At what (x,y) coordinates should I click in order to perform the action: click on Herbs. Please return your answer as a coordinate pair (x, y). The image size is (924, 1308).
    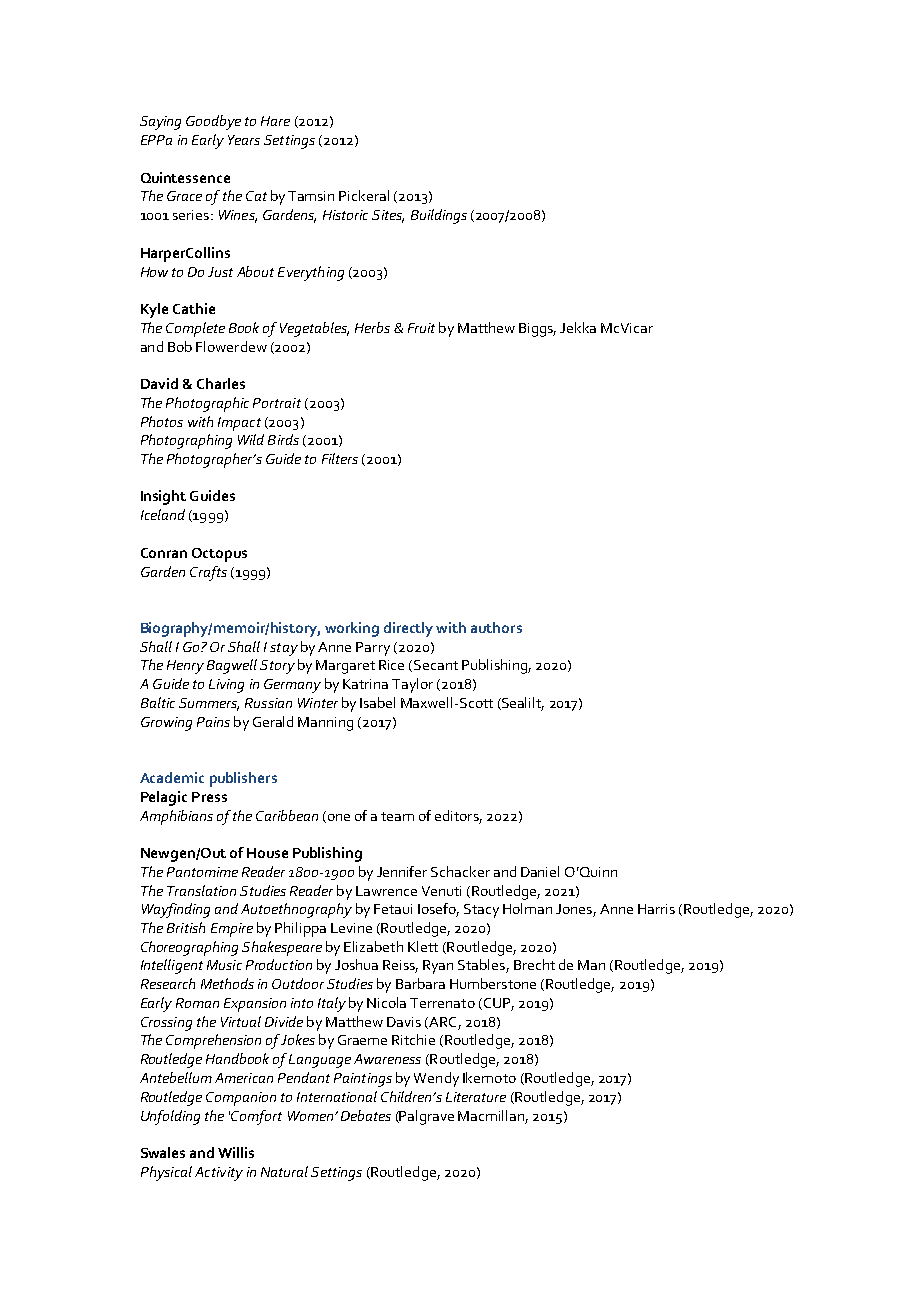
    Looking at the image, I should click on (372, 327).
